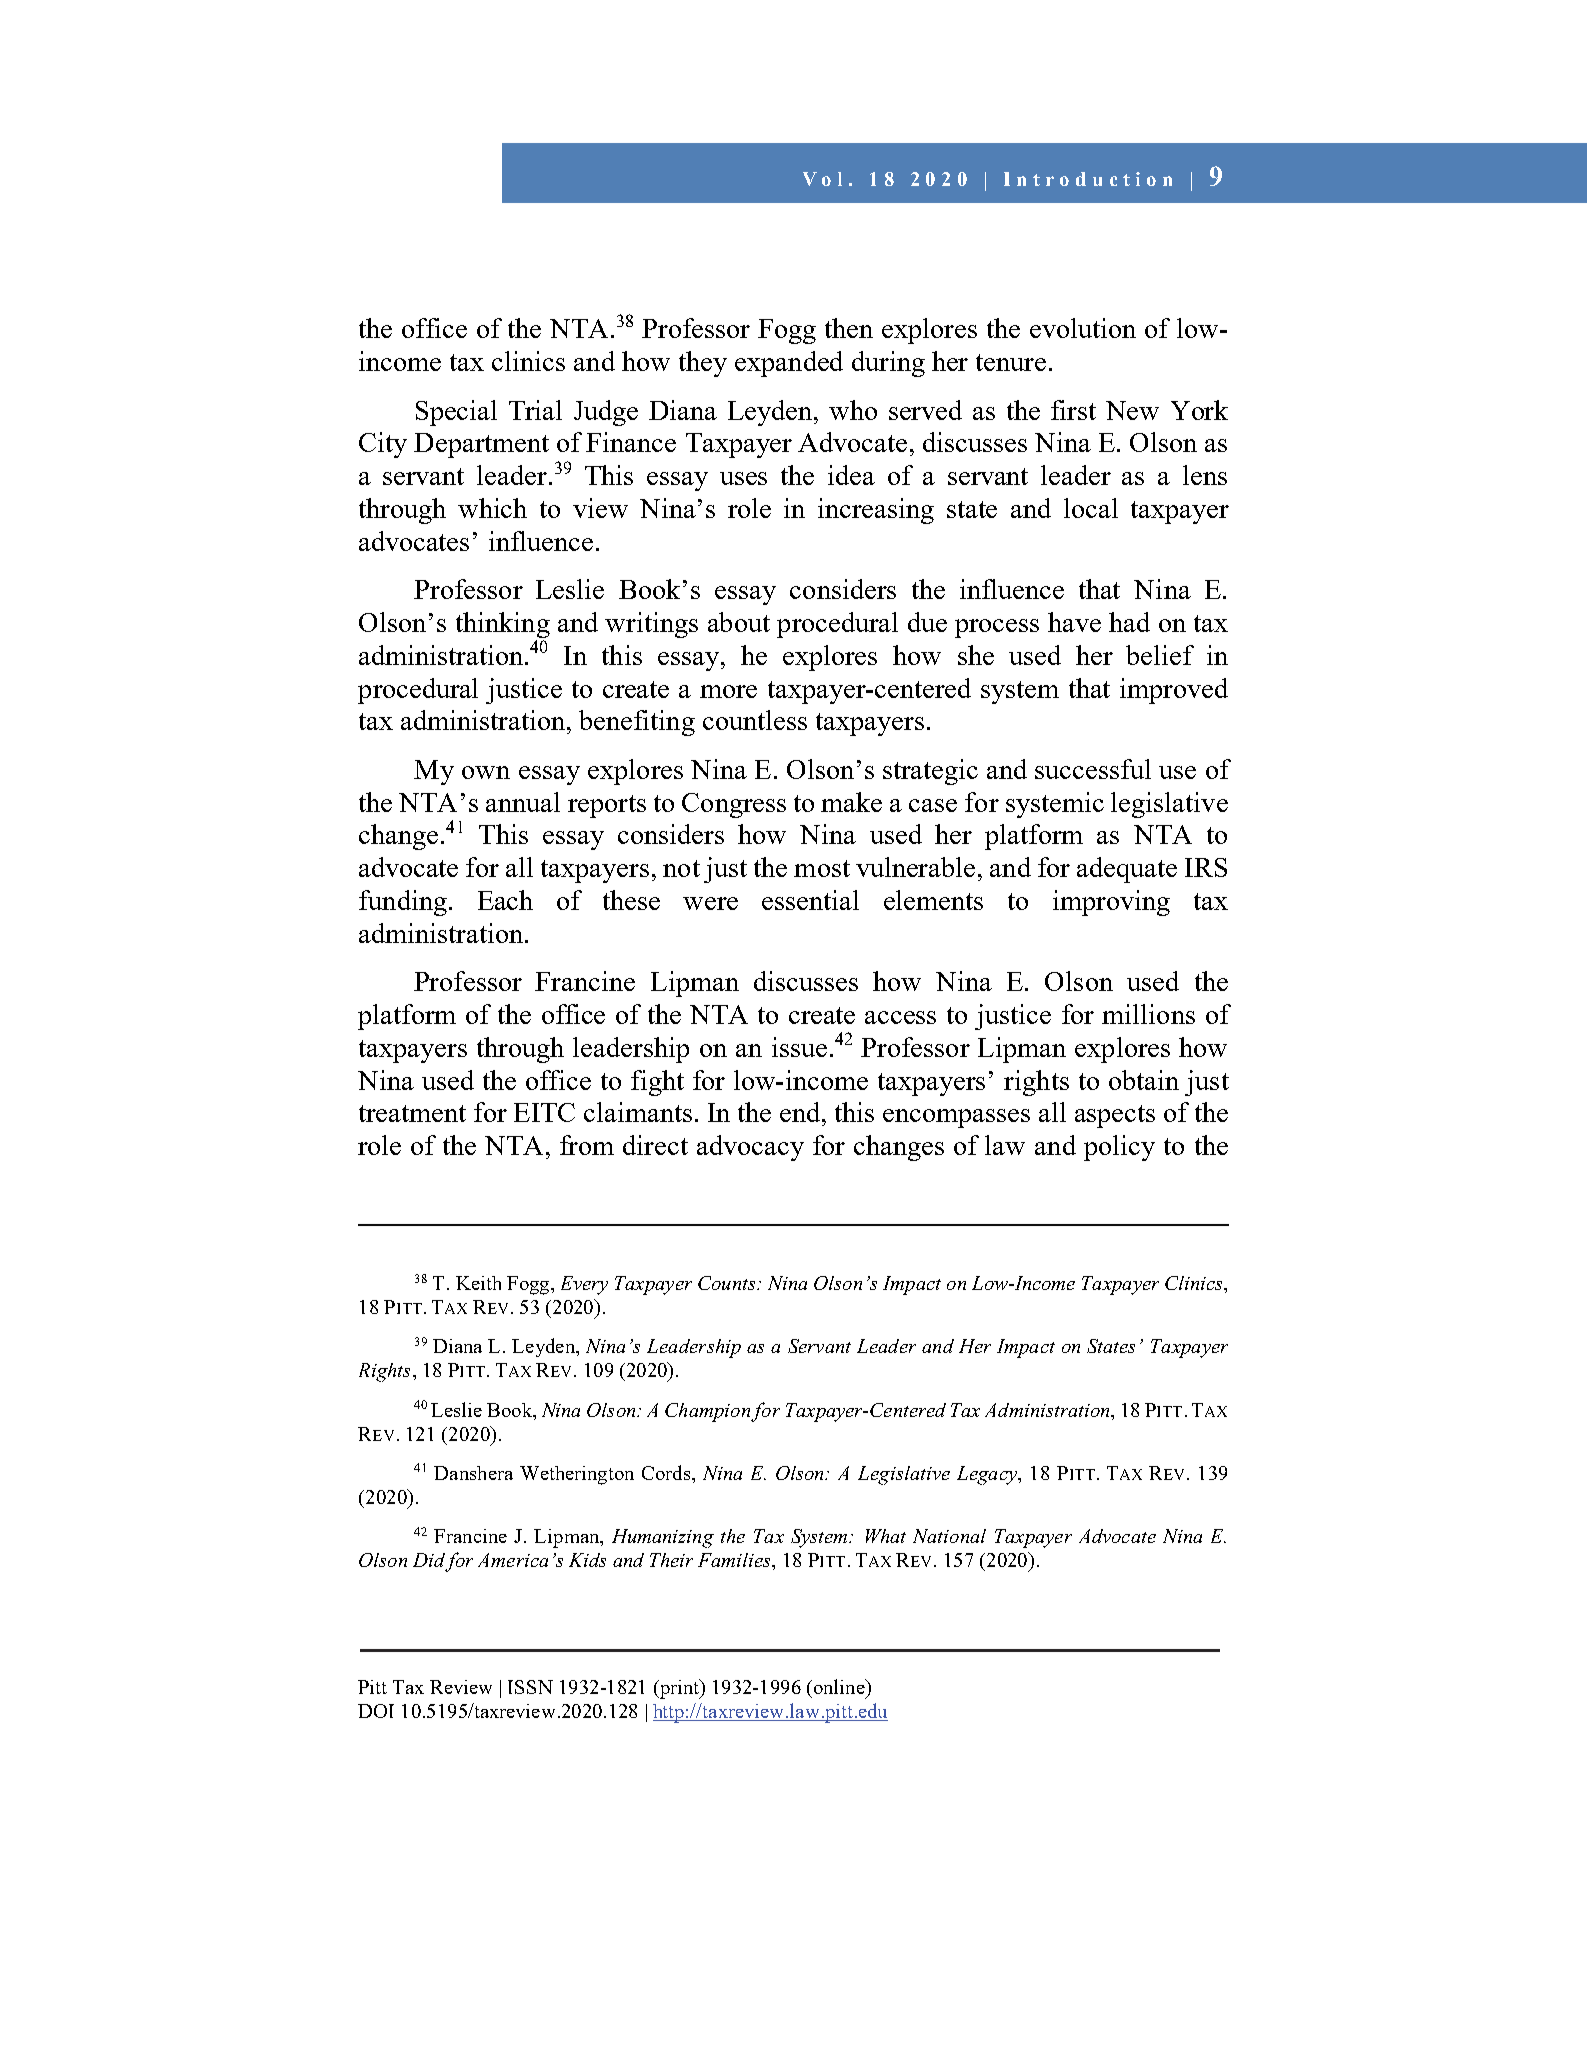 The width and height of the image is (1587, 2054). Describe the element at coordinates (839, 1686) in the image. I see `online` at that location.
